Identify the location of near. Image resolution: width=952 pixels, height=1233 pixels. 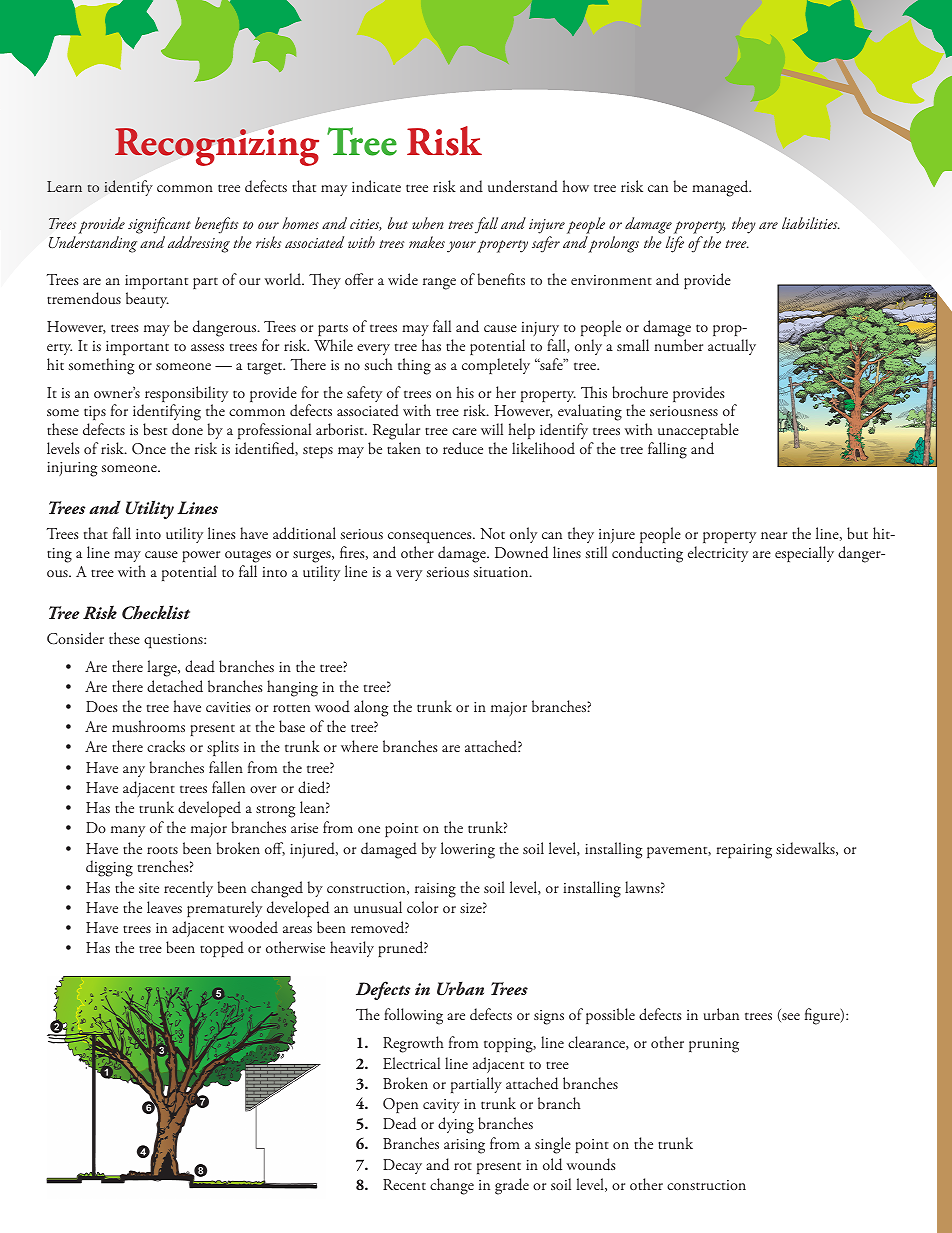
(774, 535).
